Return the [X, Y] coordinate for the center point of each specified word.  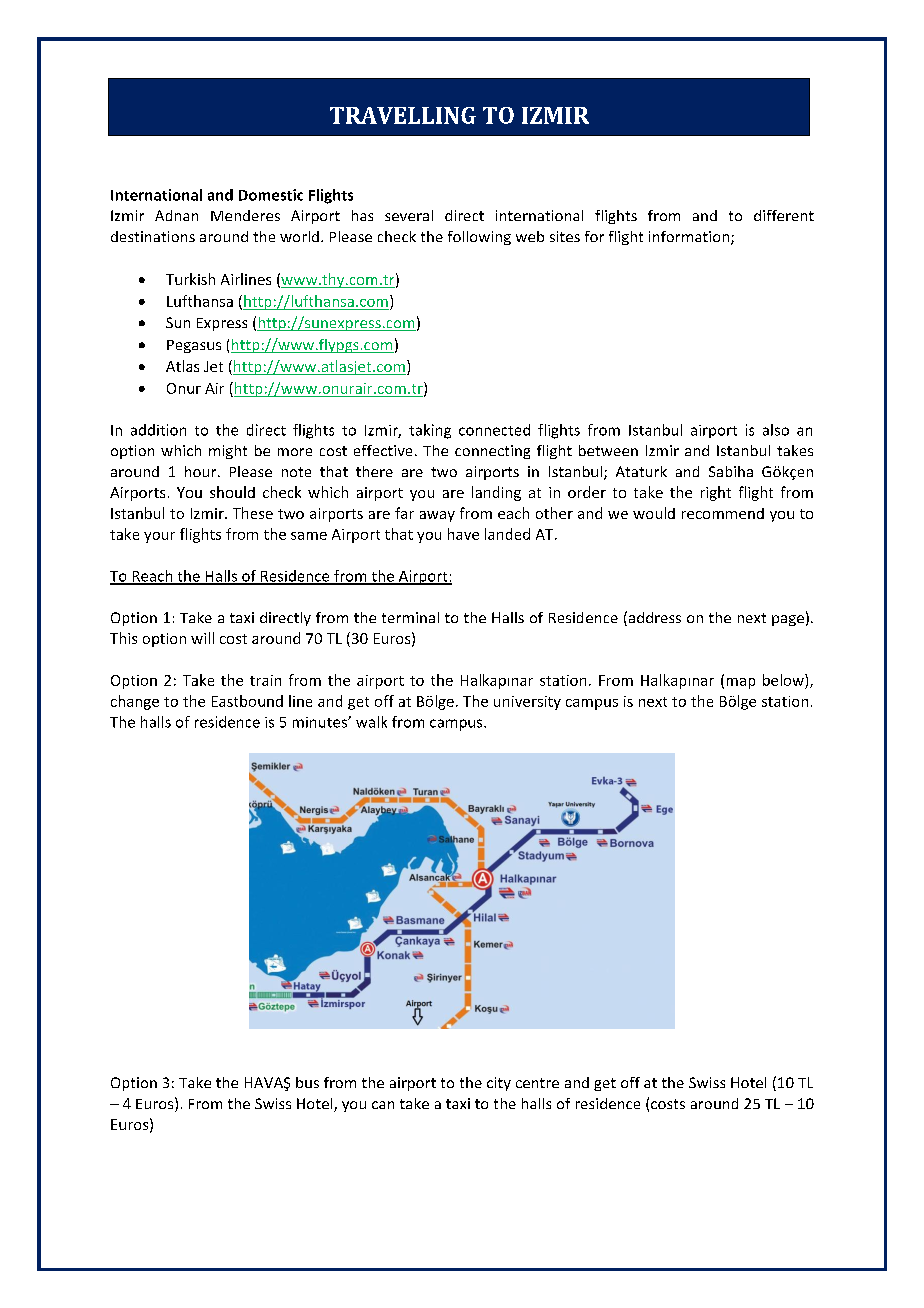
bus [307, 1082]
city [499, 1084]
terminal [410, 617]
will [202, 638]
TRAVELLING [403, 115]
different [784, 215]
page [788, 620]
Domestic [271, 195]
